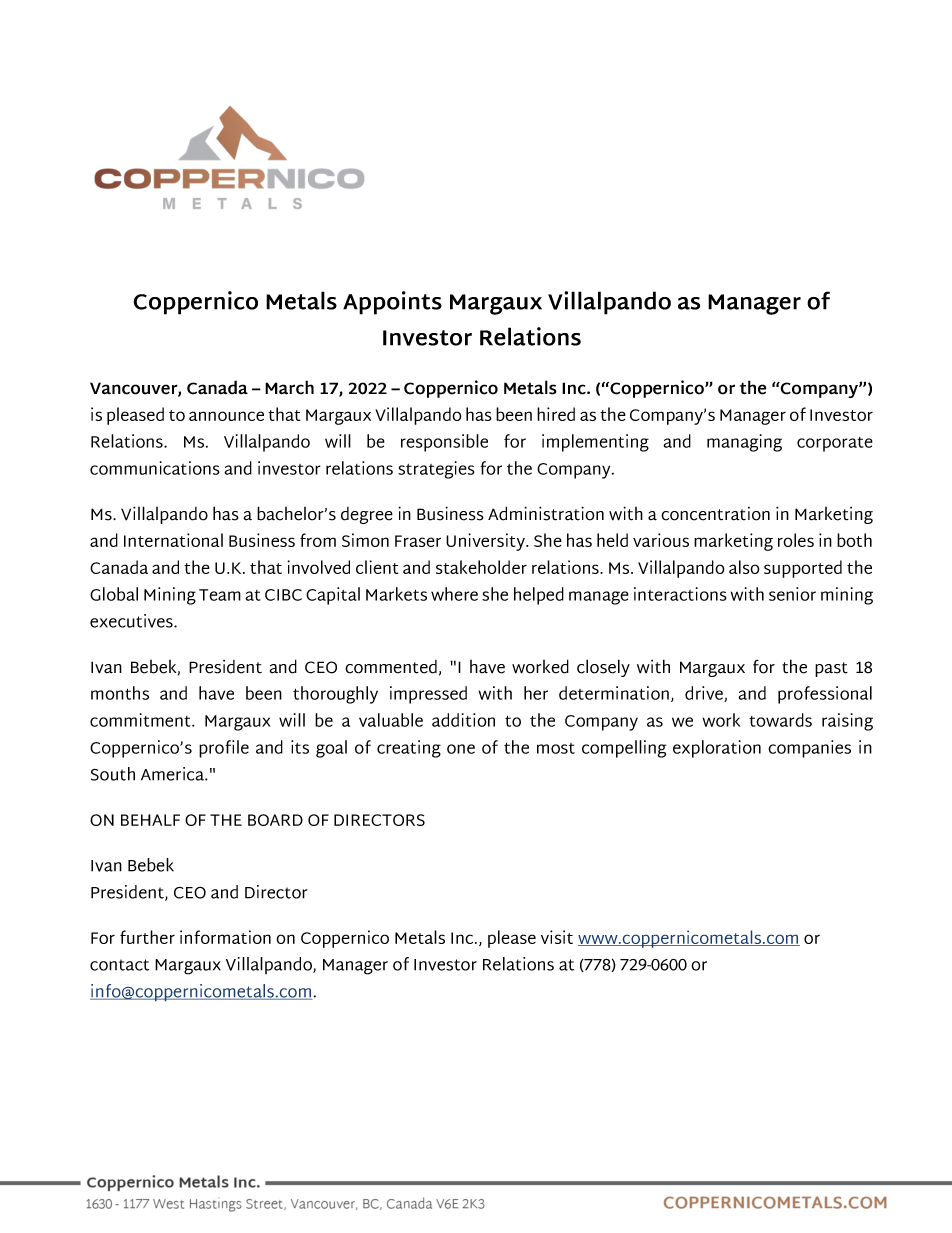  Describe the element at coordinates (173, 540) in the page. I see `International` at that location.
